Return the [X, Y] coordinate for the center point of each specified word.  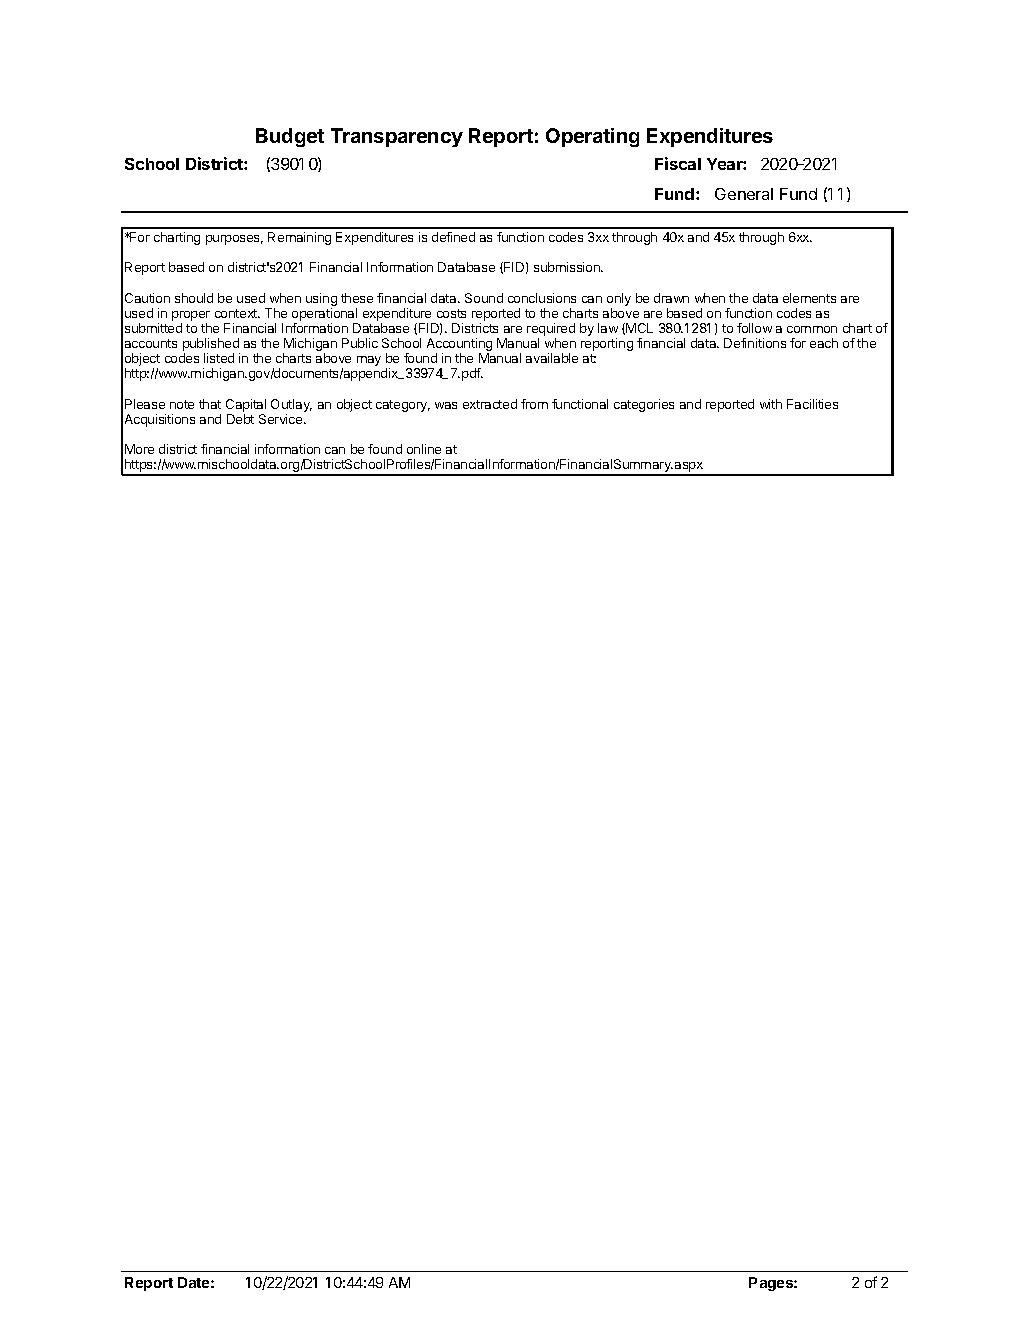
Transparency [397, 137]
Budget [290, 137]
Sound [484, 298]
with [771, 404]
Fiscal [678, 163]
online [424, 449]
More [139, 449]
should [194, 298]
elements [809, 298]
